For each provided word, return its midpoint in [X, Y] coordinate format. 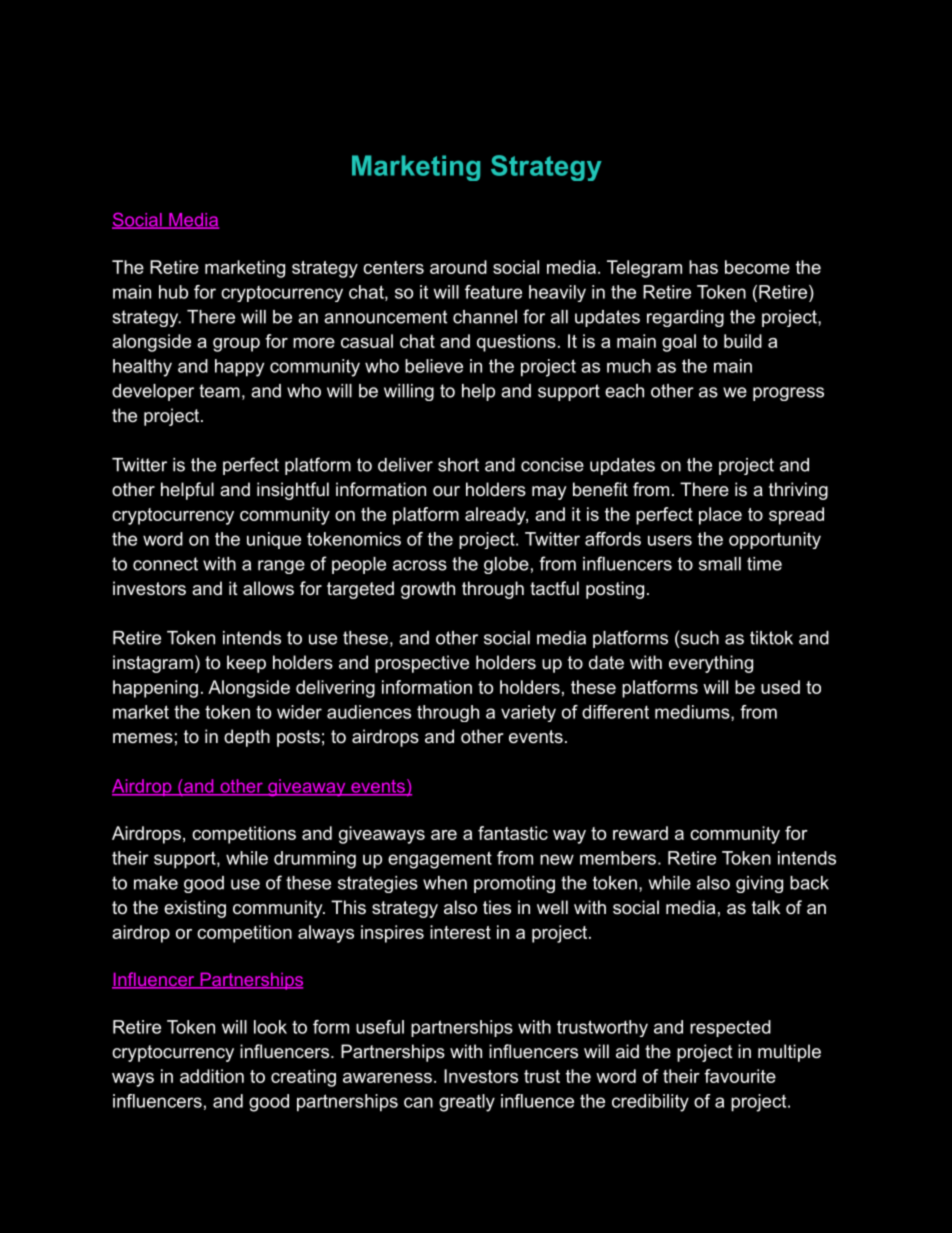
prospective [422, 664]
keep [246, 664]
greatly [467, 1103]
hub [173, 292]
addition [212, 1076]
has [703, 267]
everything [711, 664]
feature [493, 292]
